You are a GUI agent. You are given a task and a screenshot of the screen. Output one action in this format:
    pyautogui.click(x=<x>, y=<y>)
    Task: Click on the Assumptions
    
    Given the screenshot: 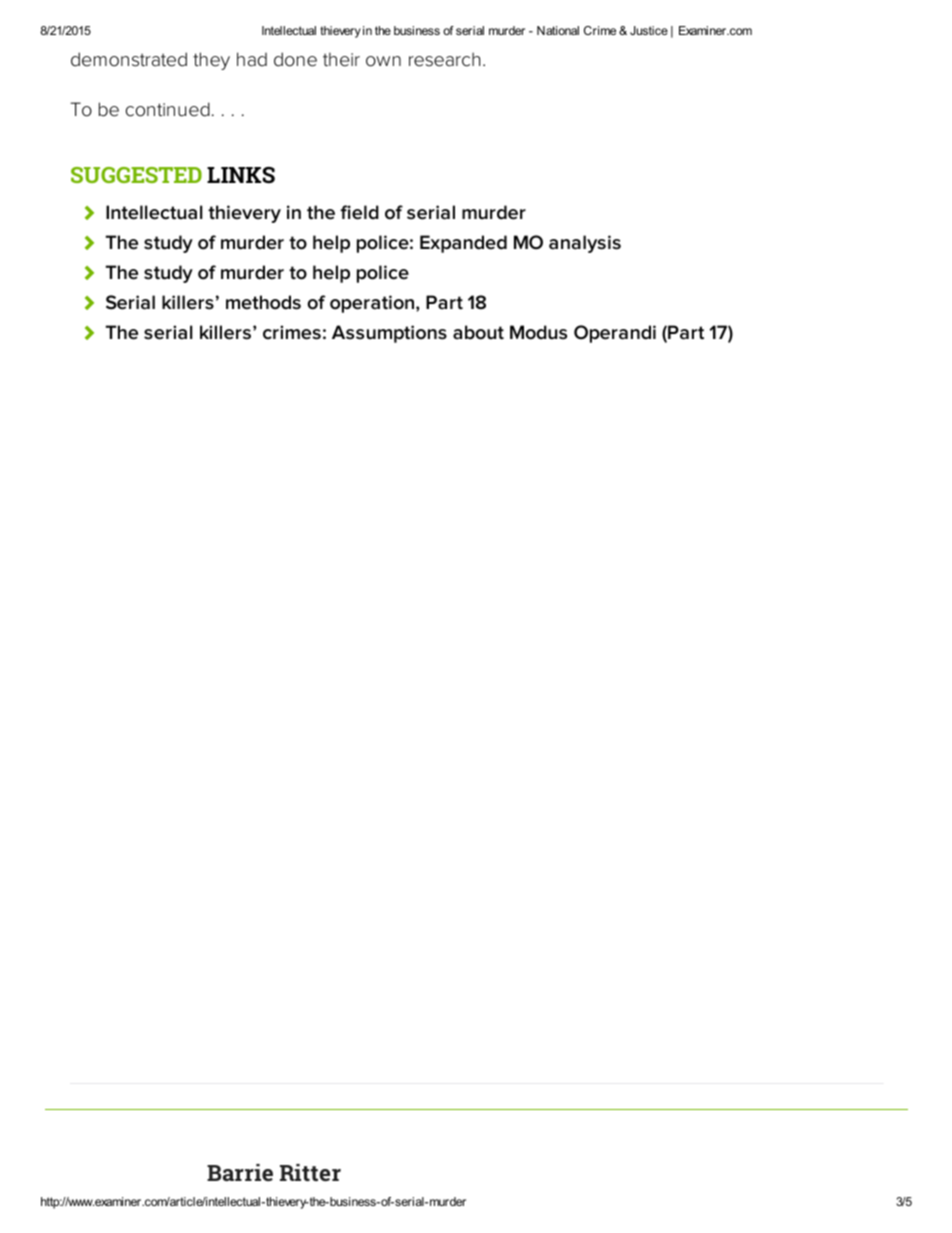 What is the action you would take?
    pyautogui.click(x=389, y=334)
